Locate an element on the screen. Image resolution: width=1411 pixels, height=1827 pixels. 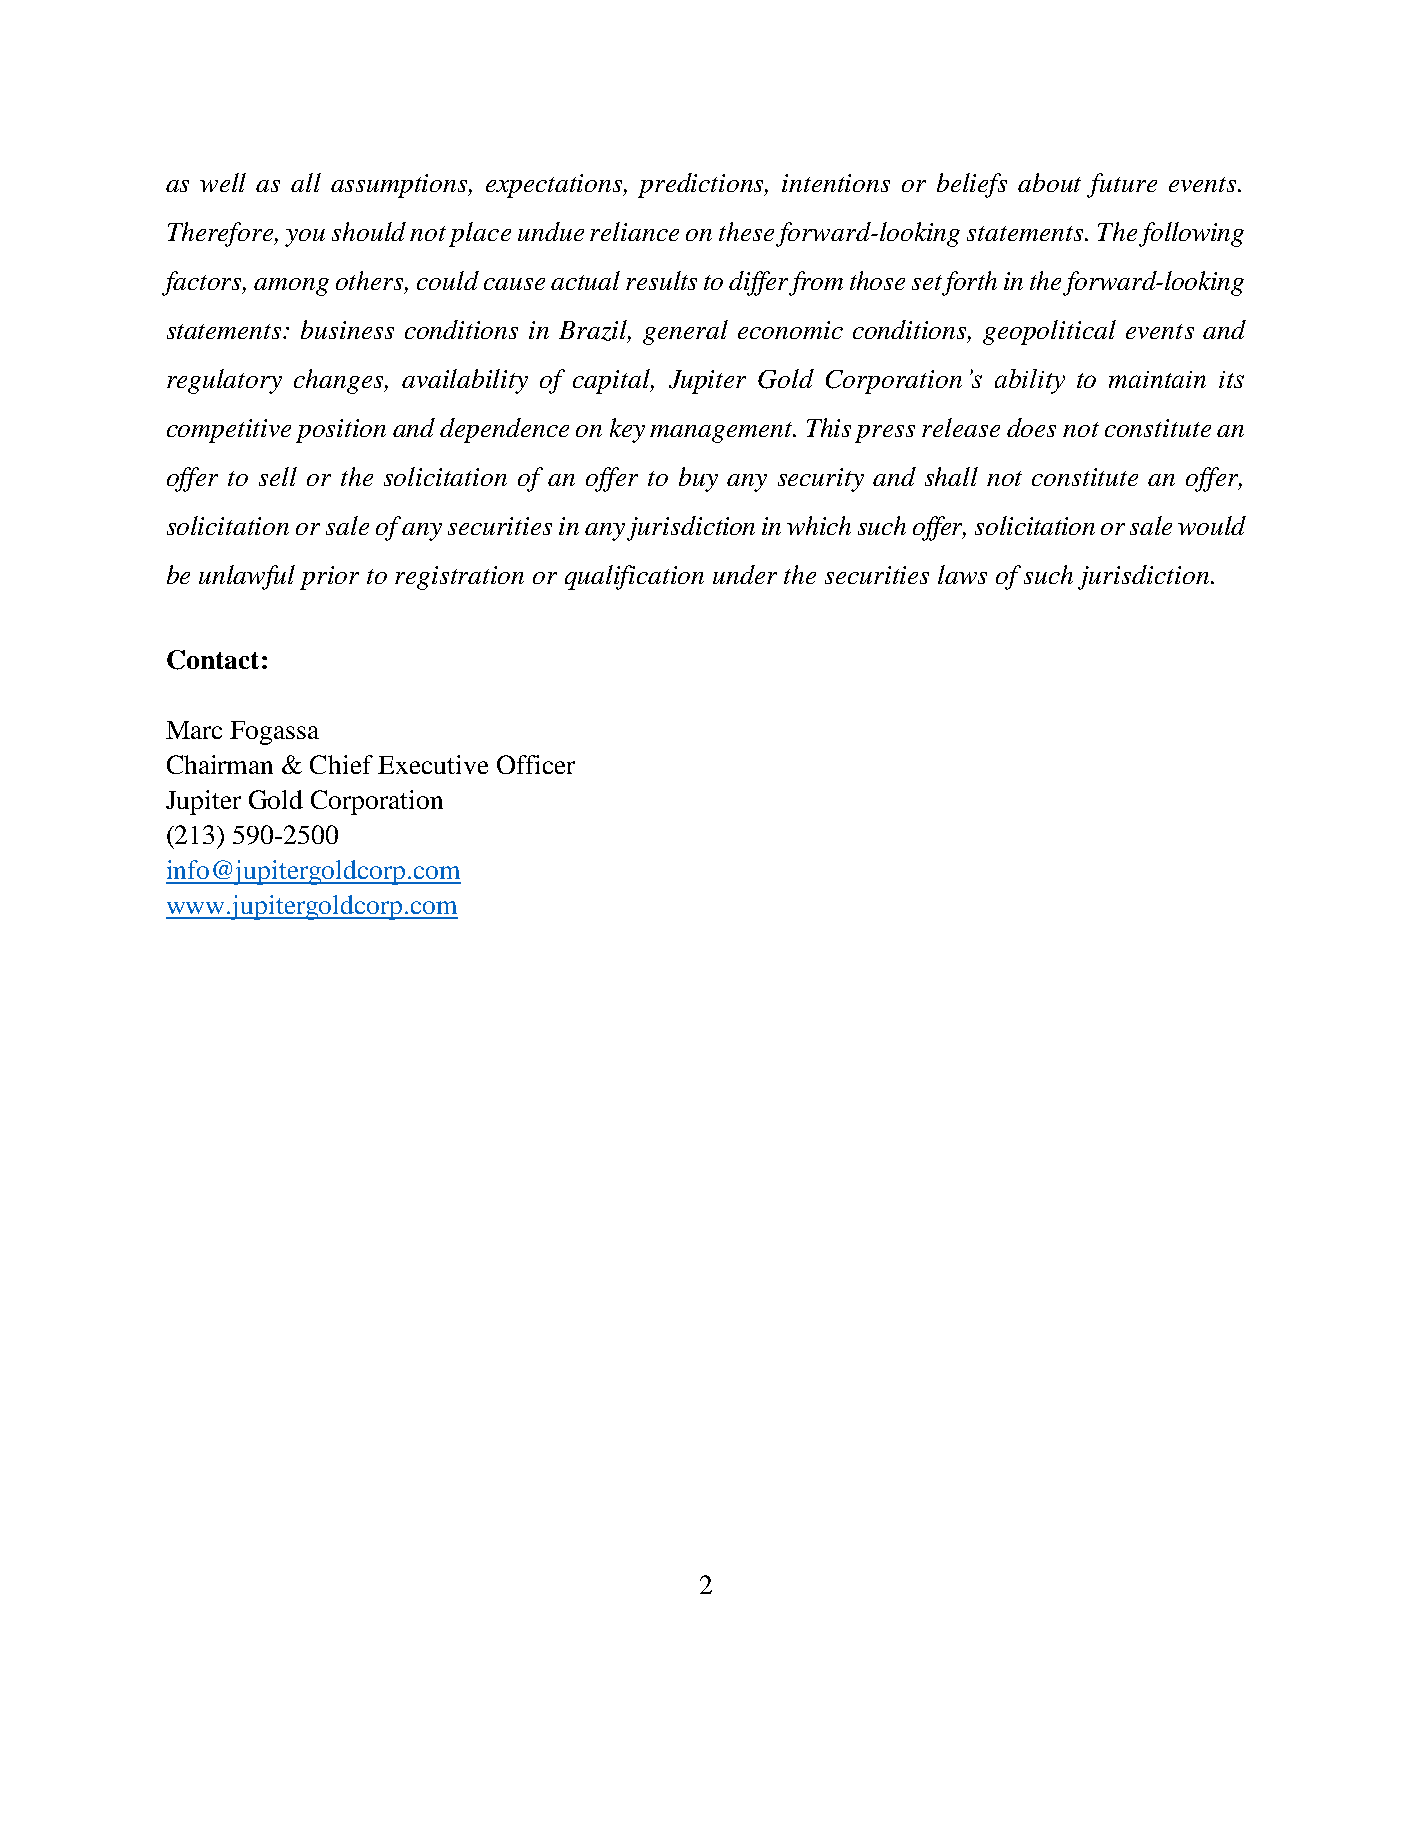
sell is located at coordinates (278, 476).
